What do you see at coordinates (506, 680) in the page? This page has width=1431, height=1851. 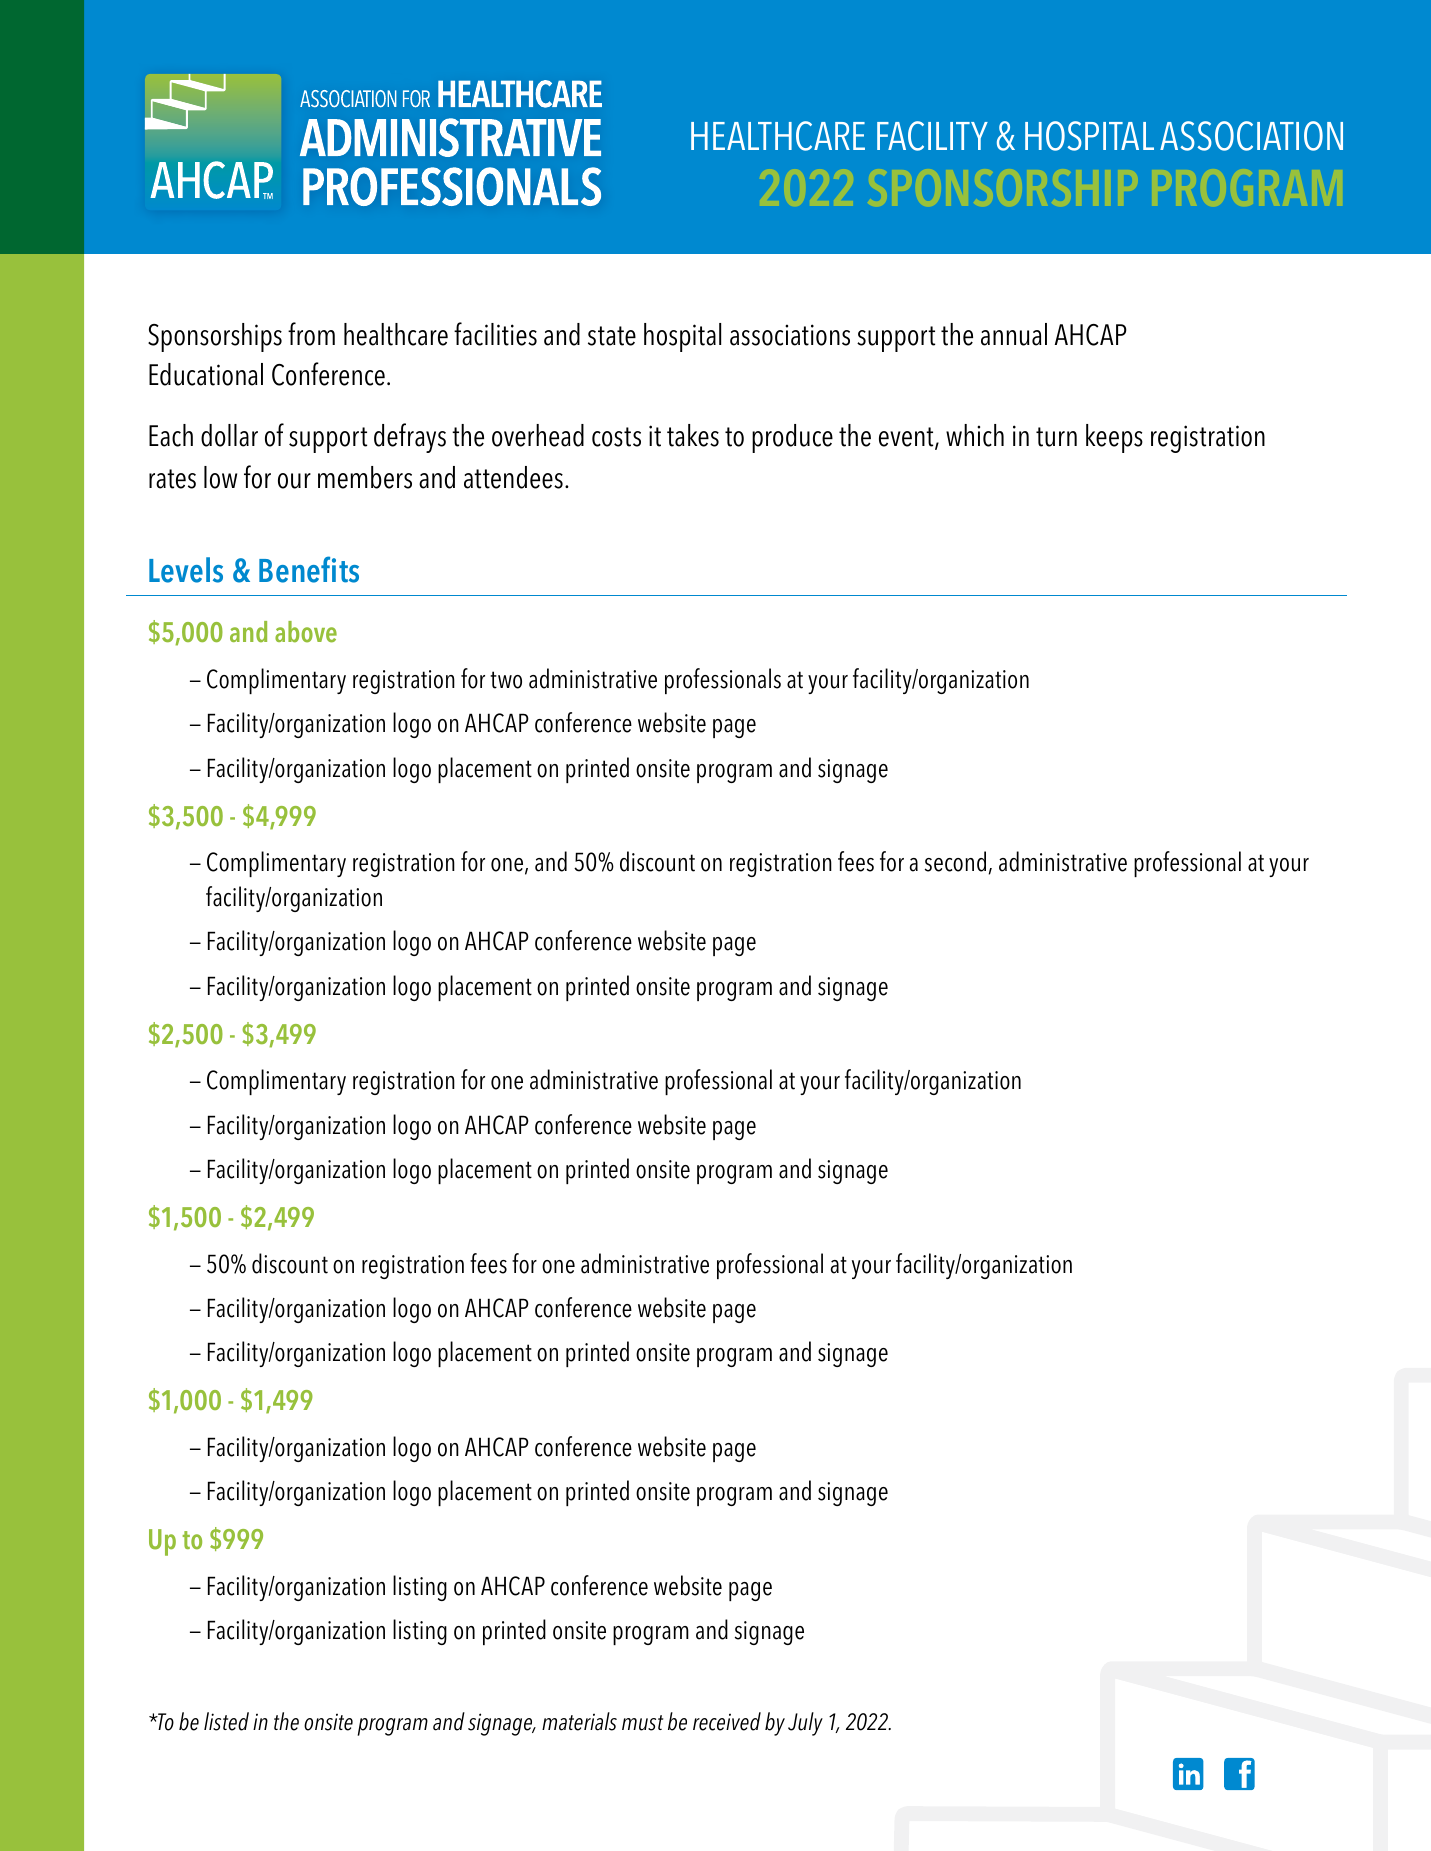 I see `two` at bounding box center [506, 680].
